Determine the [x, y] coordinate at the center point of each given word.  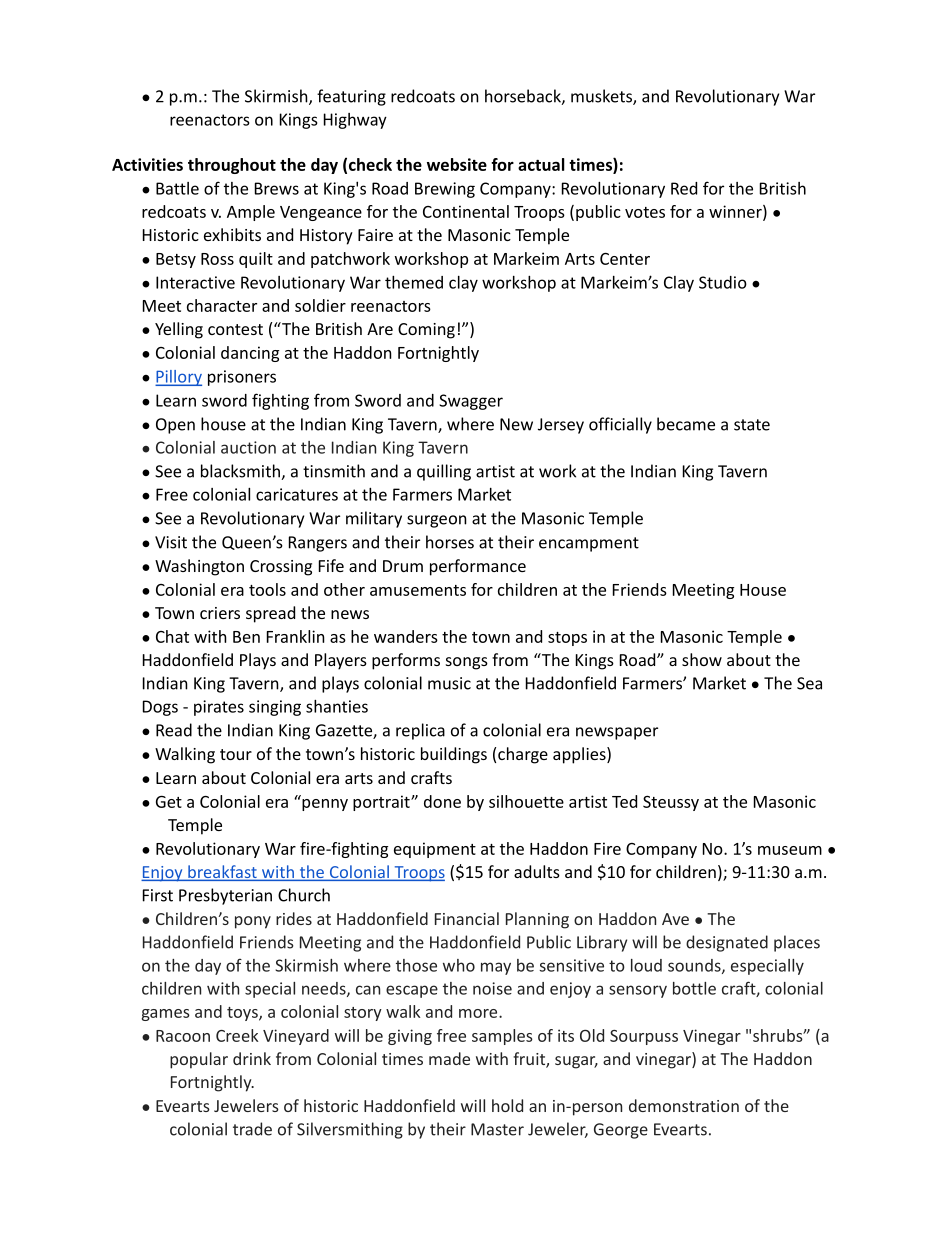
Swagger [471, 402]
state [752, 425]
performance [478, 567]
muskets [602, 97]
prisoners [242, 378]
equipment [435, 850]
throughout [232, 166]
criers [220, 613]
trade [252, 1129]
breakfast [222, 873]
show [702, 659]
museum [790, 850]
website [457, 164]
